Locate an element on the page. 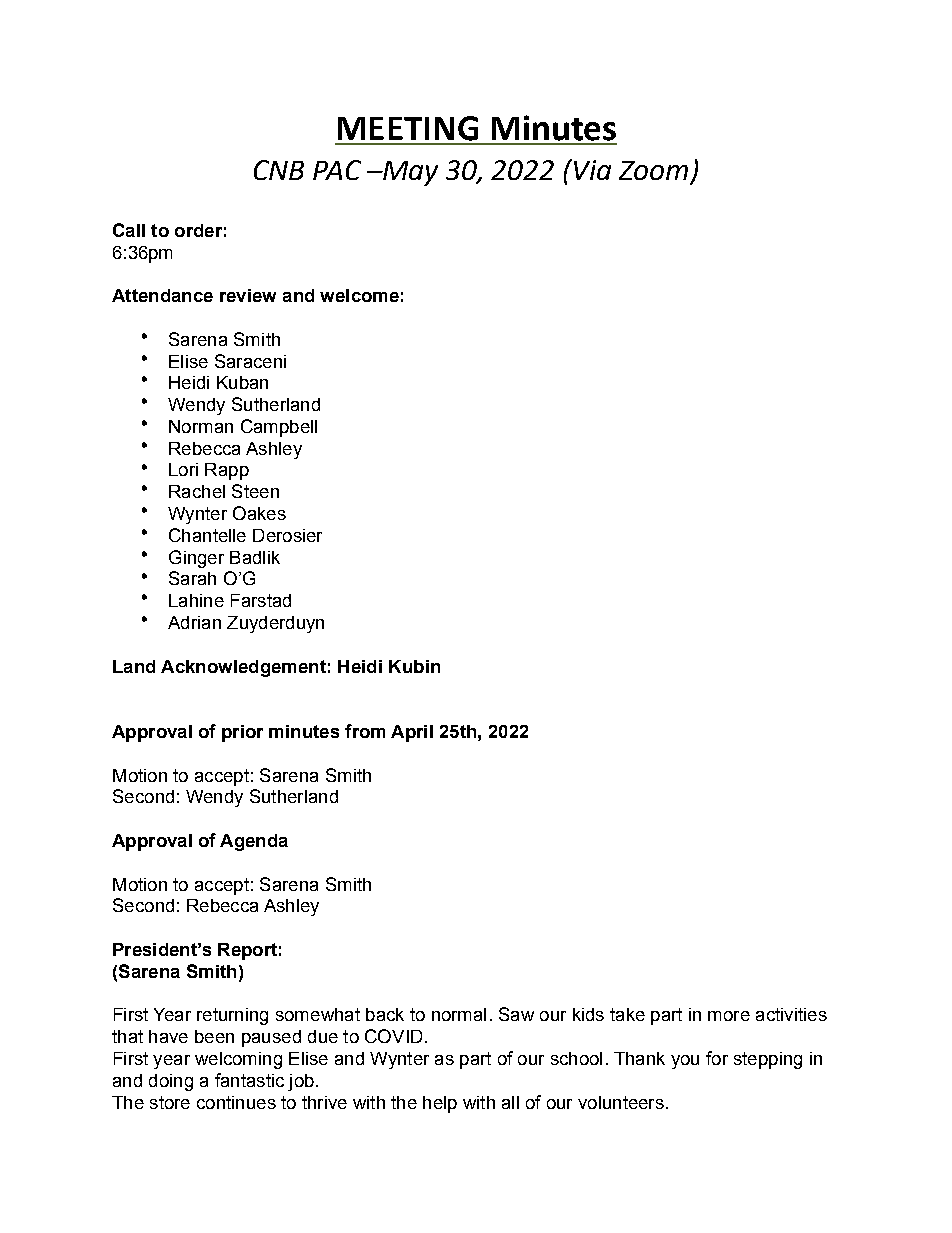 The height and width of the document is (1233, 952). Call is located at coordinates (129, 230).
